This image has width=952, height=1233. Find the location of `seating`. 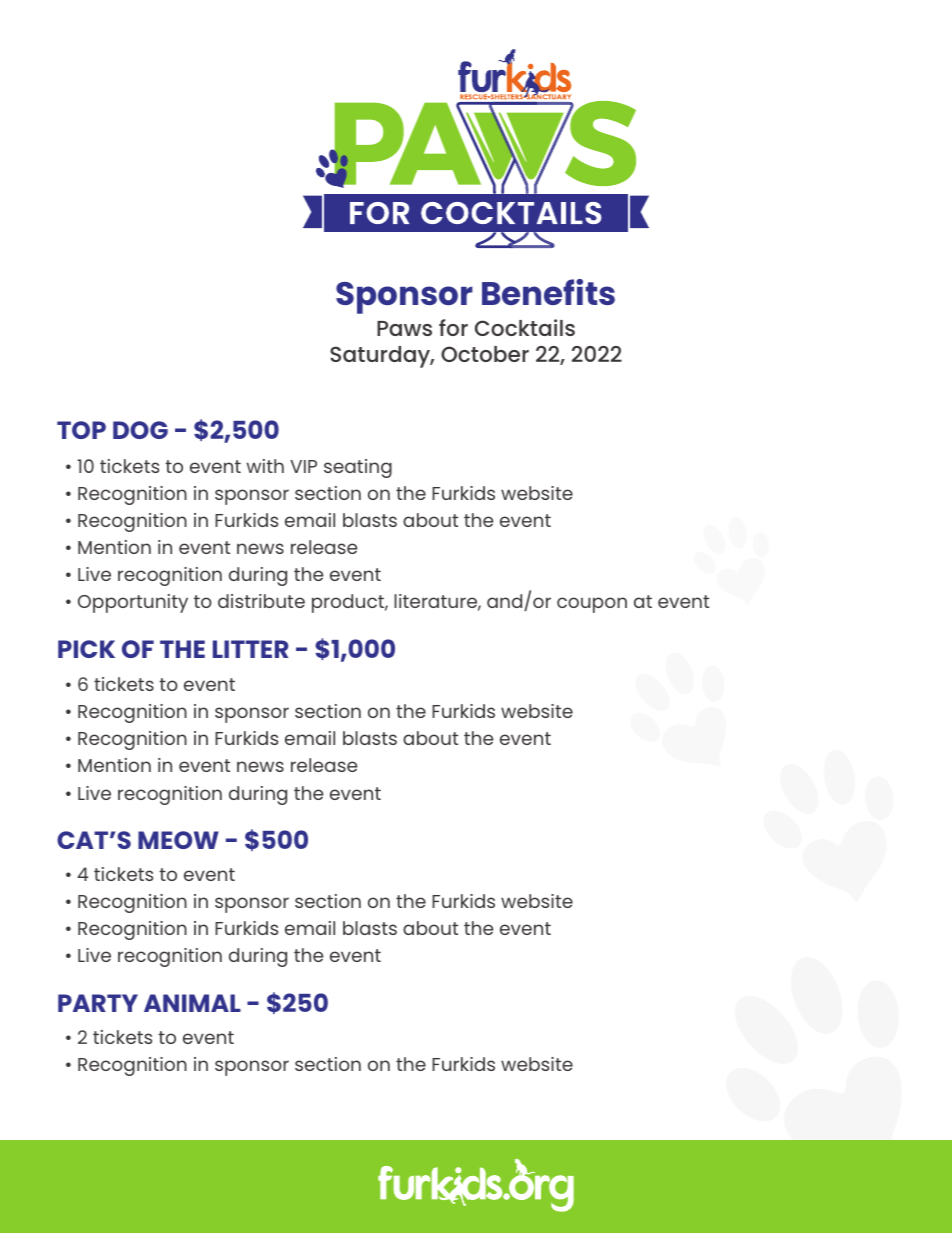

seating is located at coordinates (358, 468).
